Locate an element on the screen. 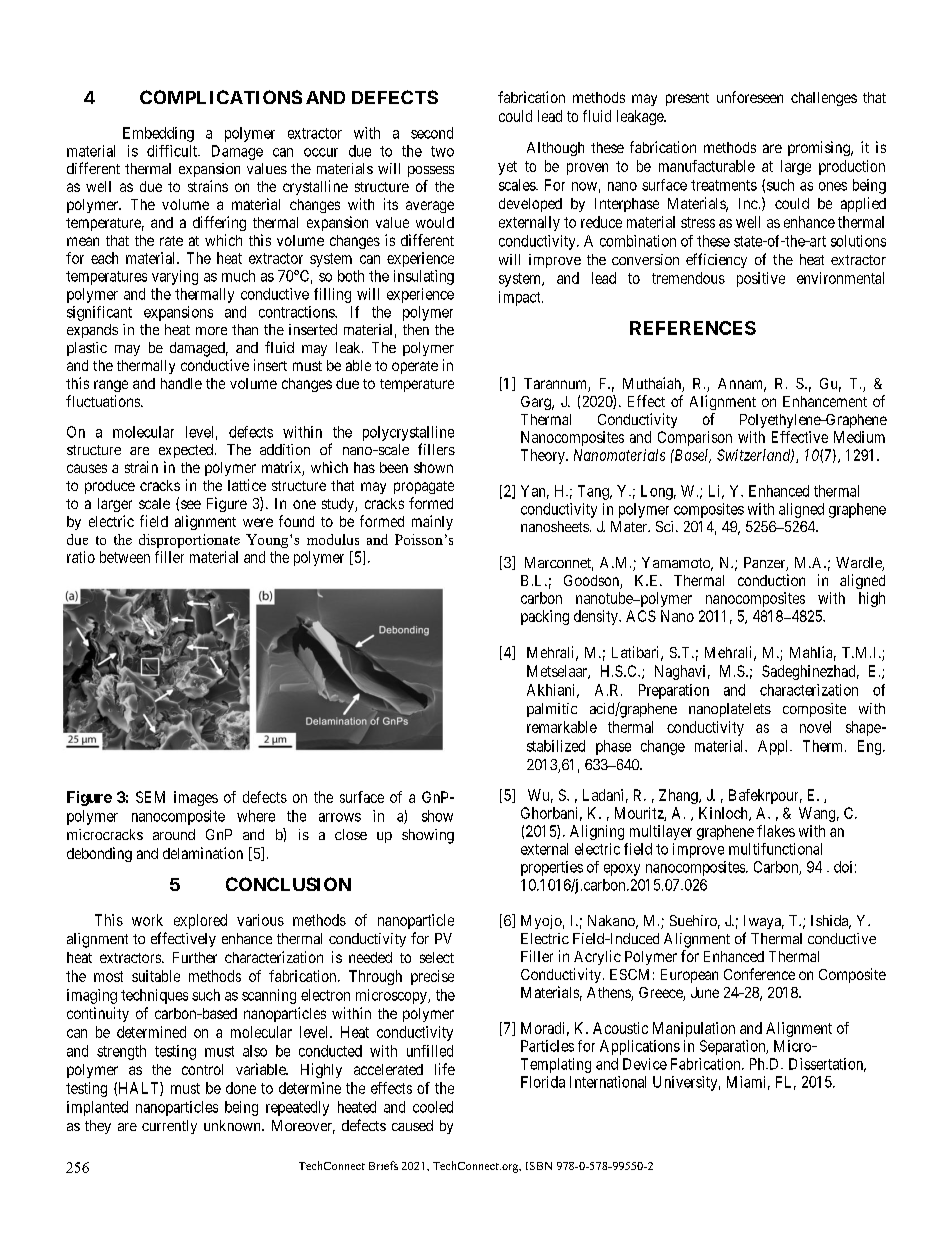 The image size is (952, 1233). Embedding is located at coordinates (158, 134).
